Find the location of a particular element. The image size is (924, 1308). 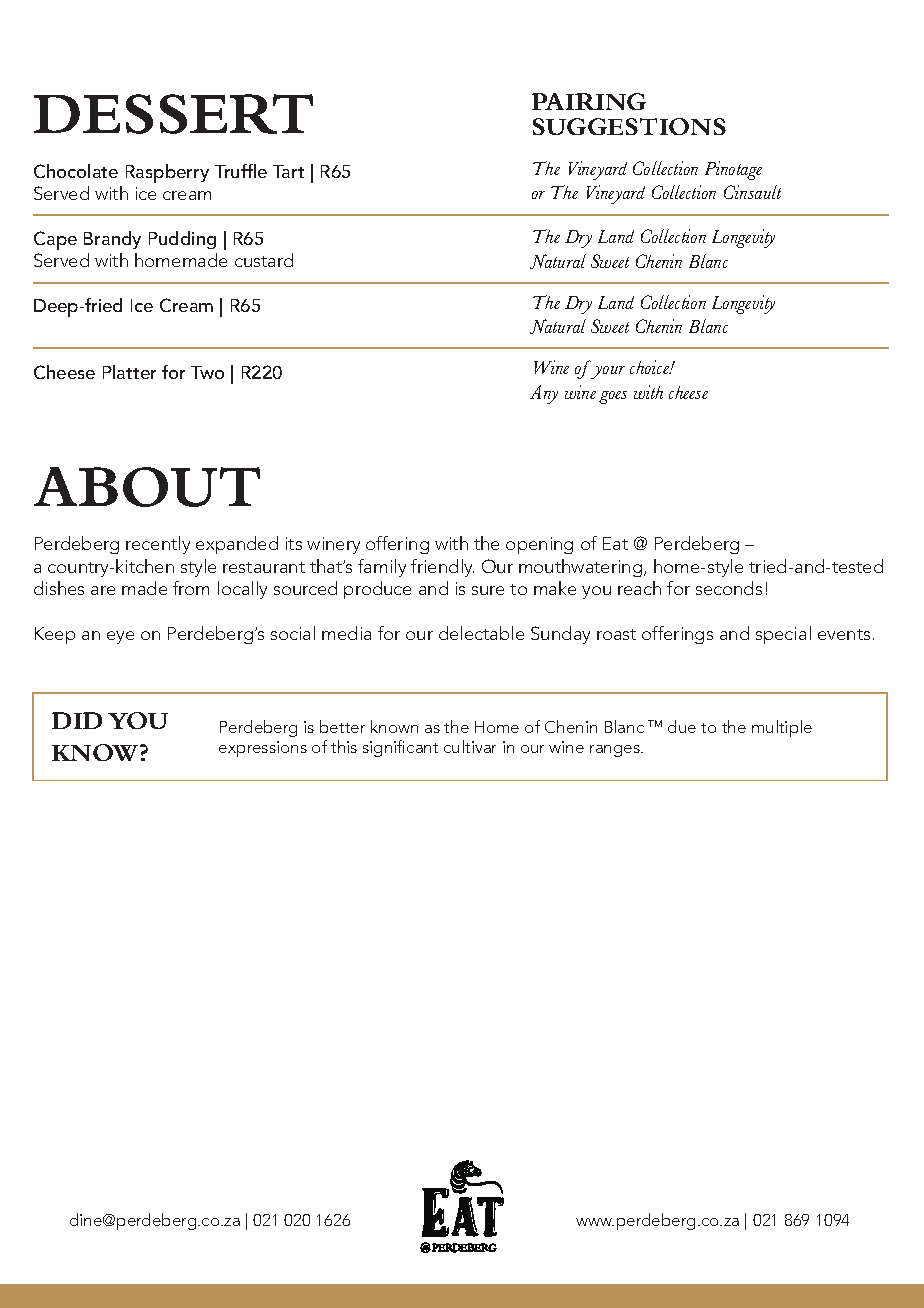

friendly is located at coordinates (442, 568).
